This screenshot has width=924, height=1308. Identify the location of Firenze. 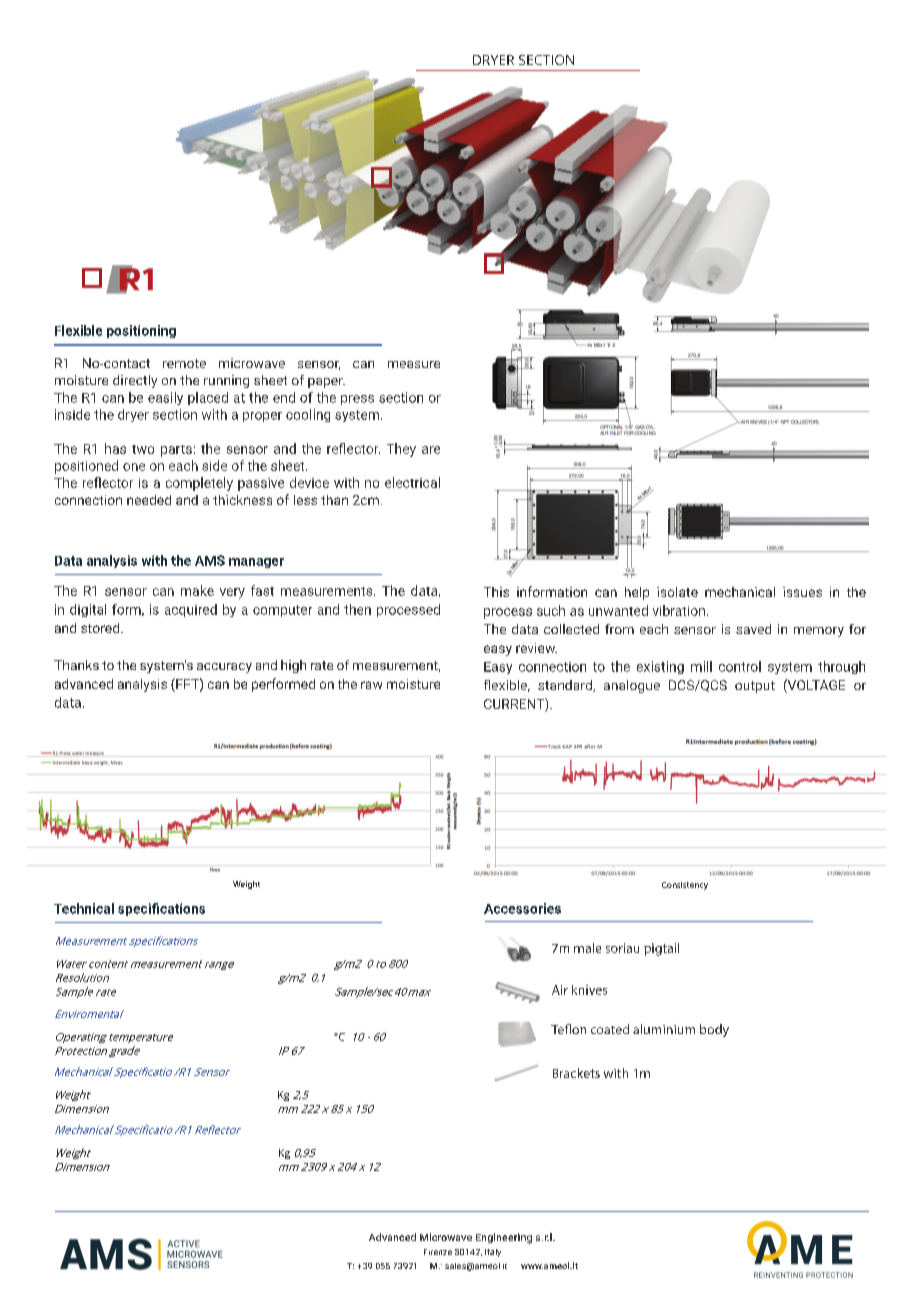
(438, 1252).
